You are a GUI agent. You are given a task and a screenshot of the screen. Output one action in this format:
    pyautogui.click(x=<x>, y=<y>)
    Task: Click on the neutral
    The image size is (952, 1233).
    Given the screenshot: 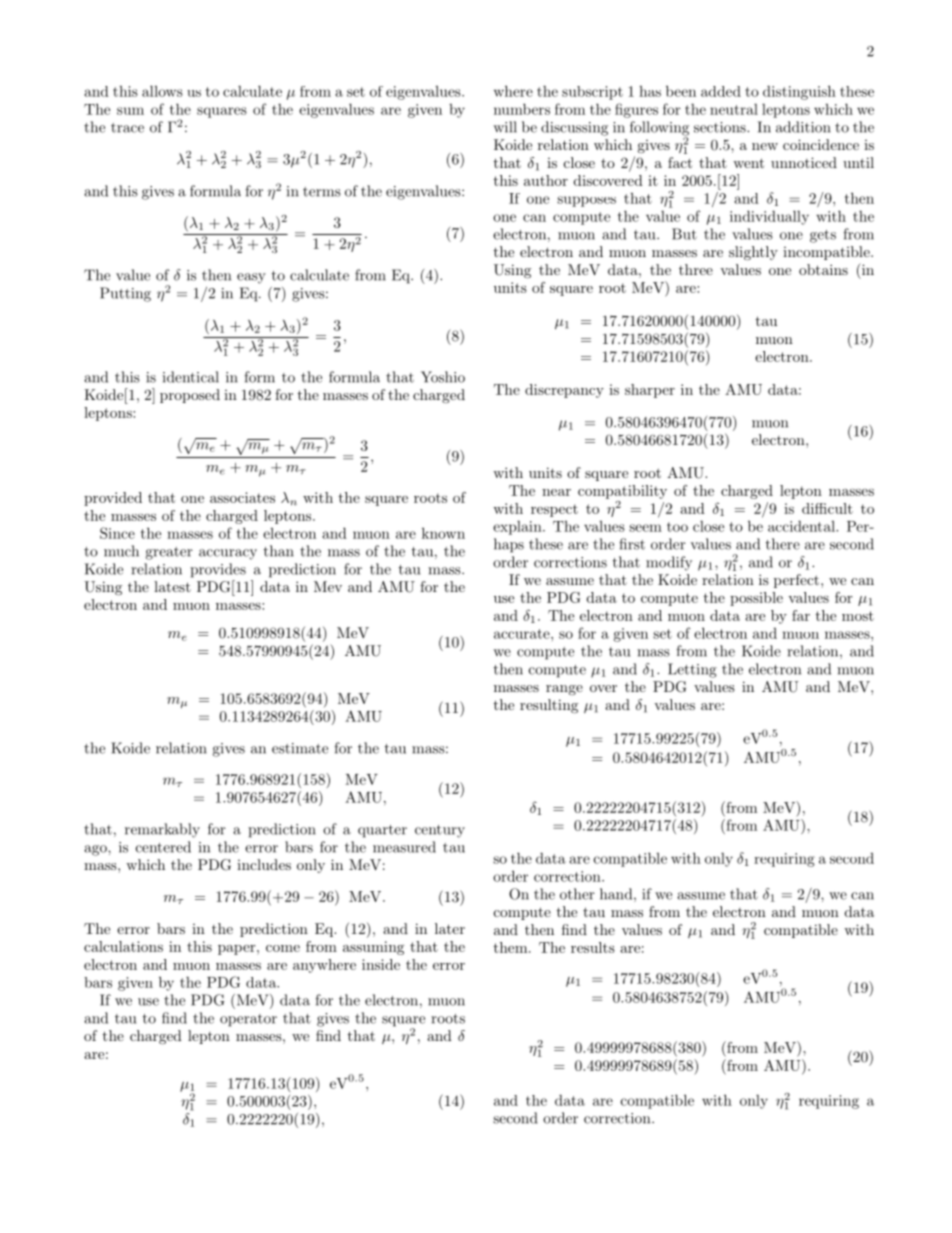 What is the action you would take?
    pyautogui.click(x=734, y=109)
